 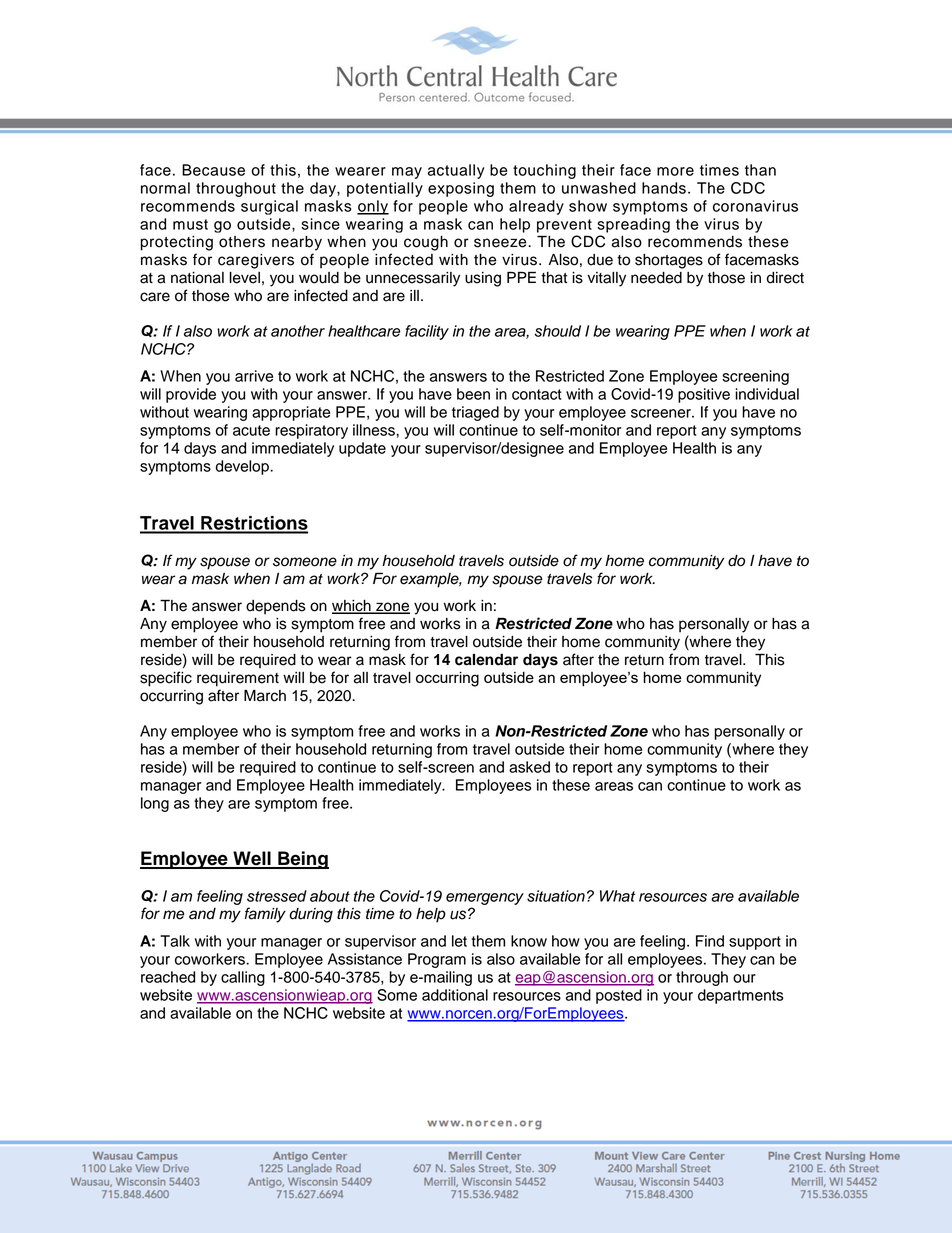 I want to click on positive, so click(x=704, y=395).
